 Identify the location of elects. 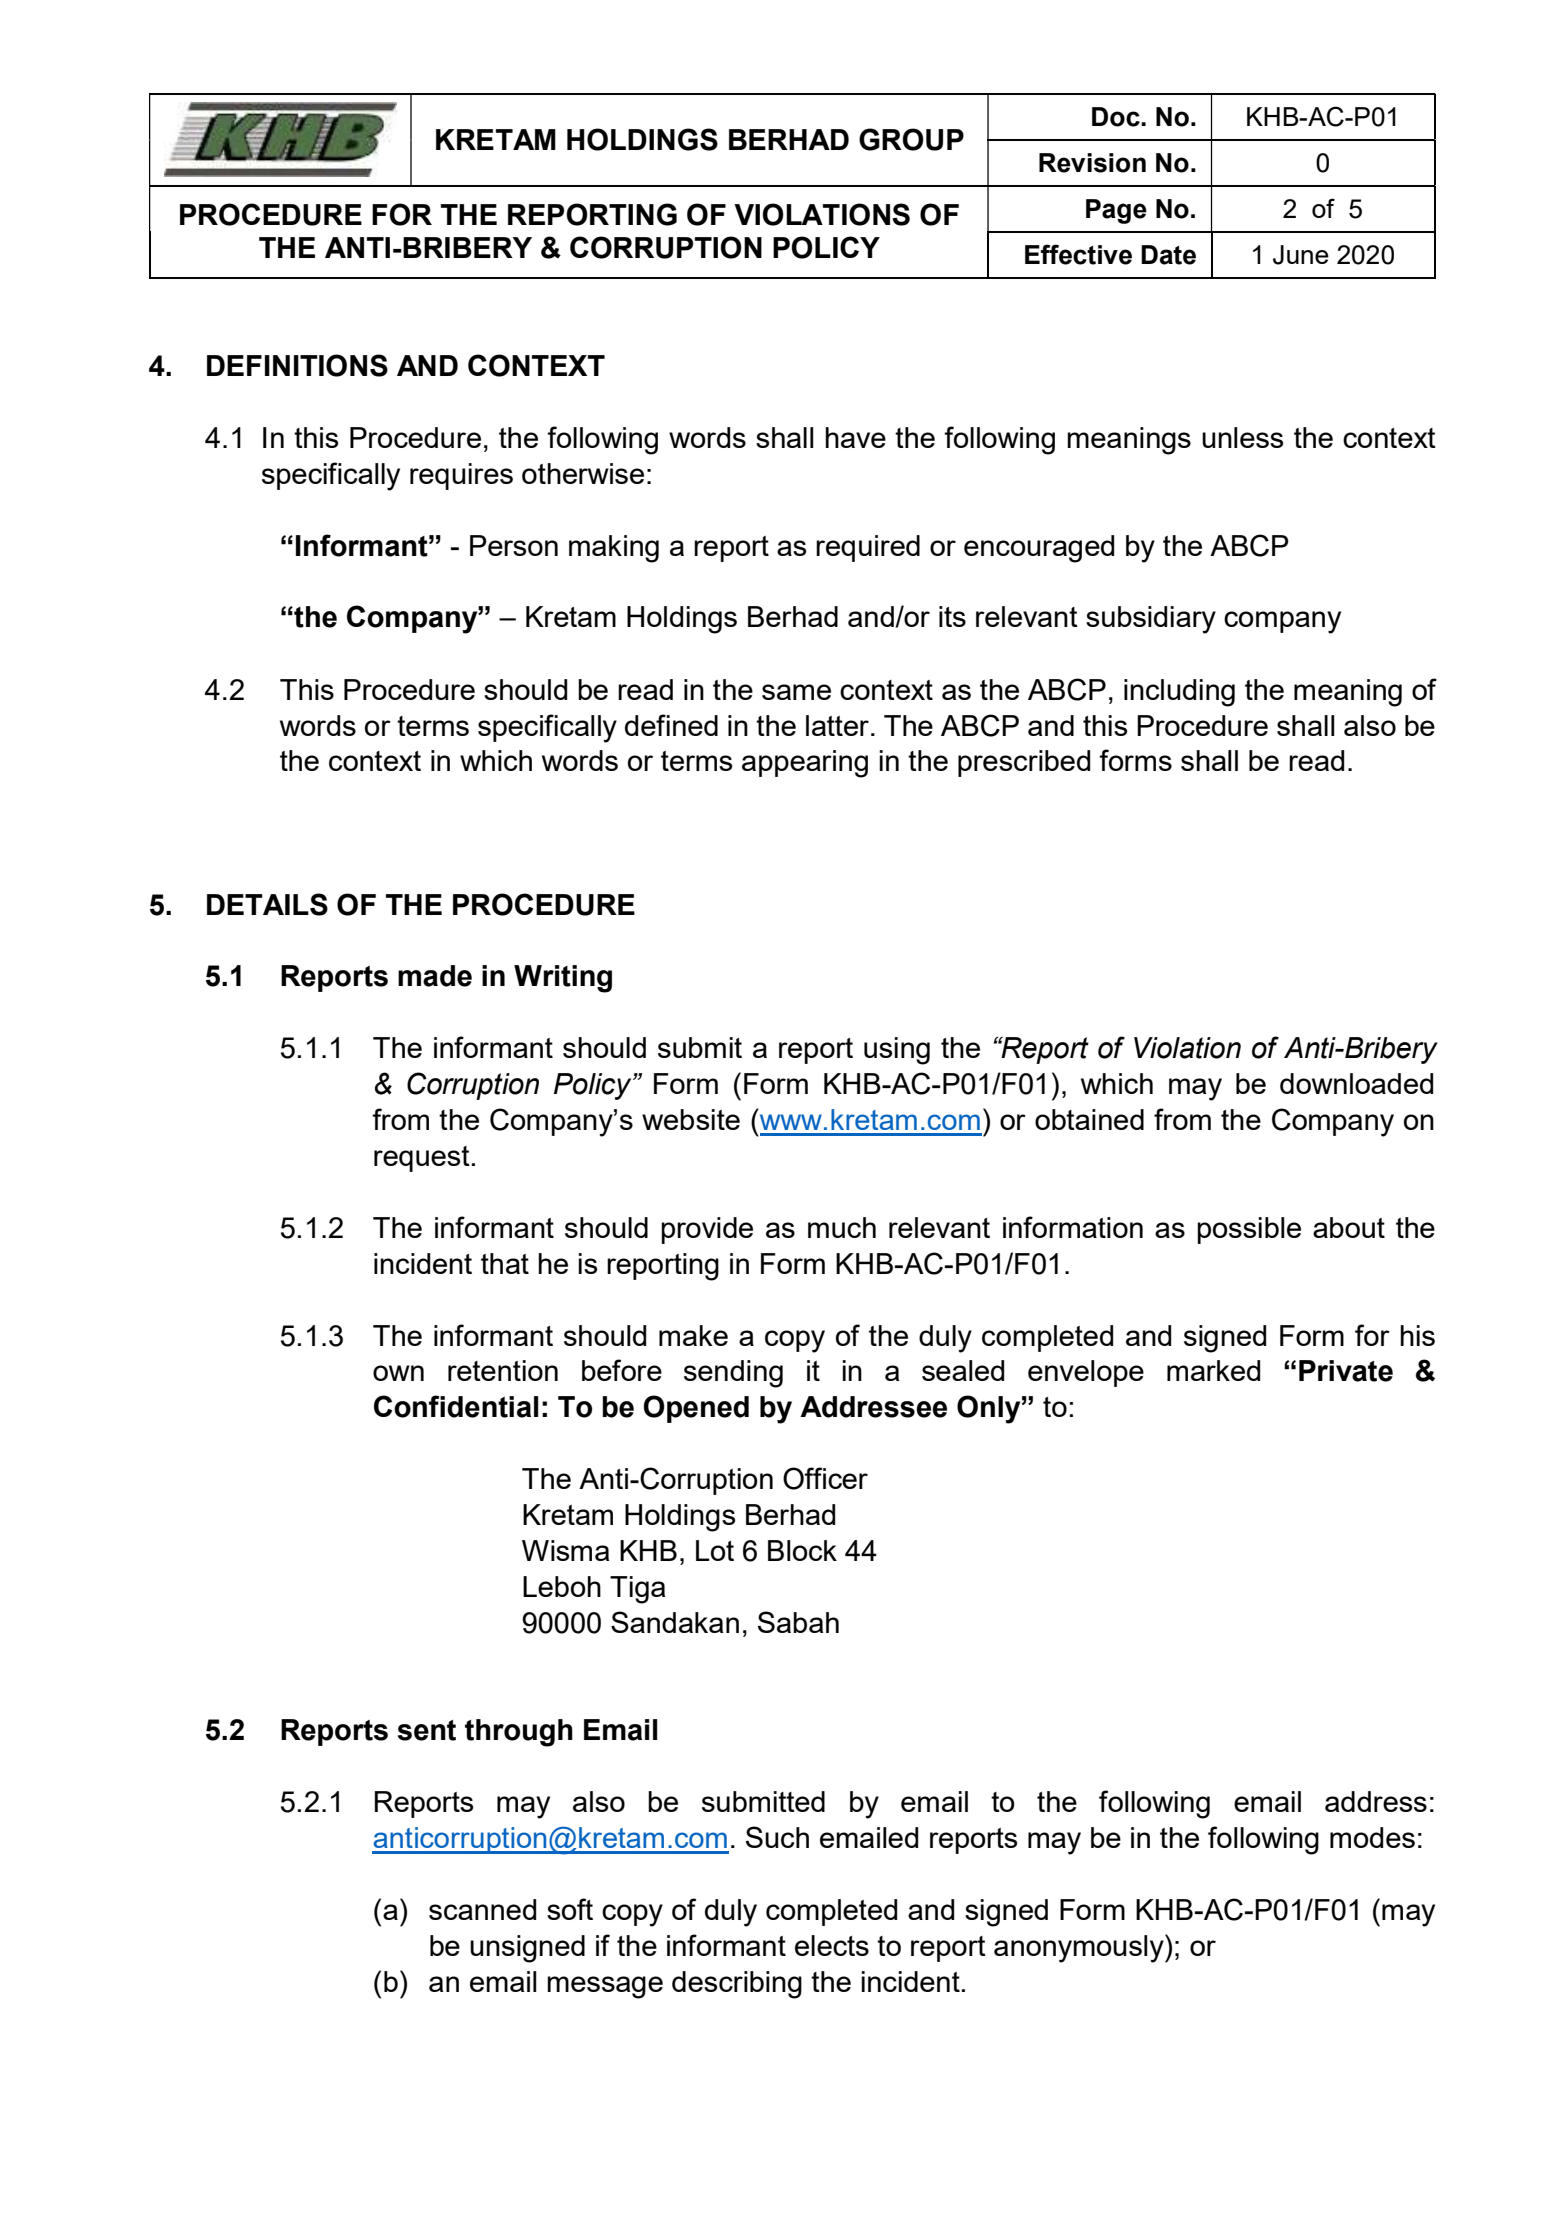
(832, 1945).
